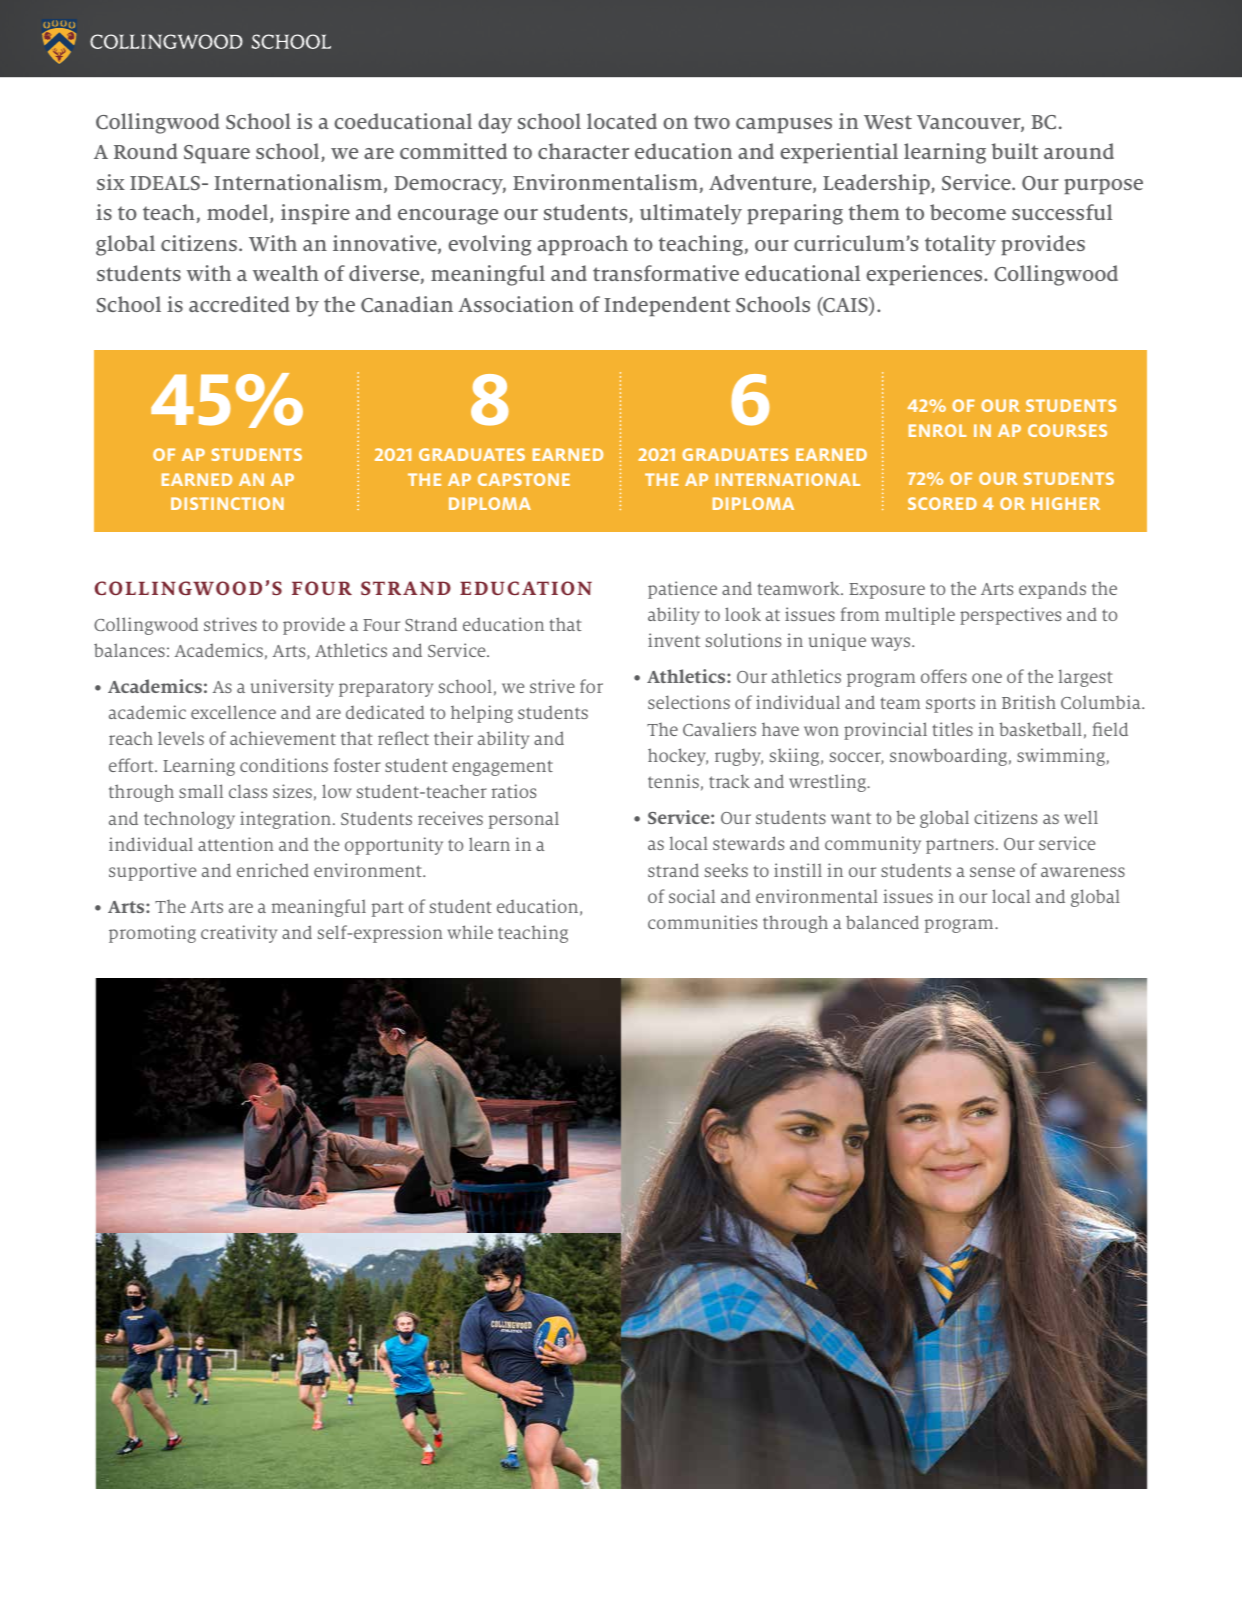 Image resolution: width=1242 pixels, height=1607 pixels. Describe the element at coordinates (953, 729) in the image. I see `titles` at that location.
